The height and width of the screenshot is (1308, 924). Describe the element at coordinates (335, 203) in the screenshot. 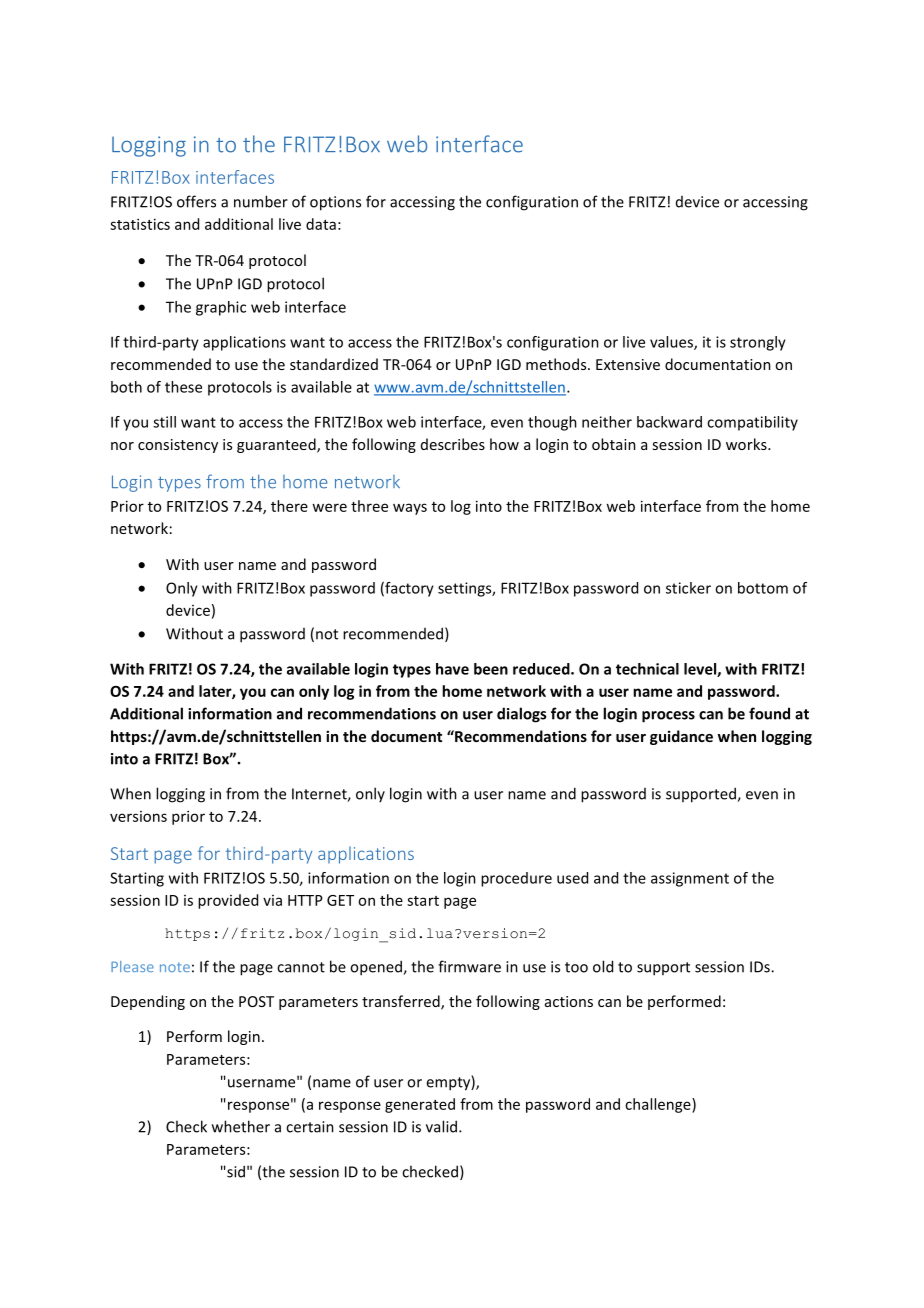

I see `options` at that location.
